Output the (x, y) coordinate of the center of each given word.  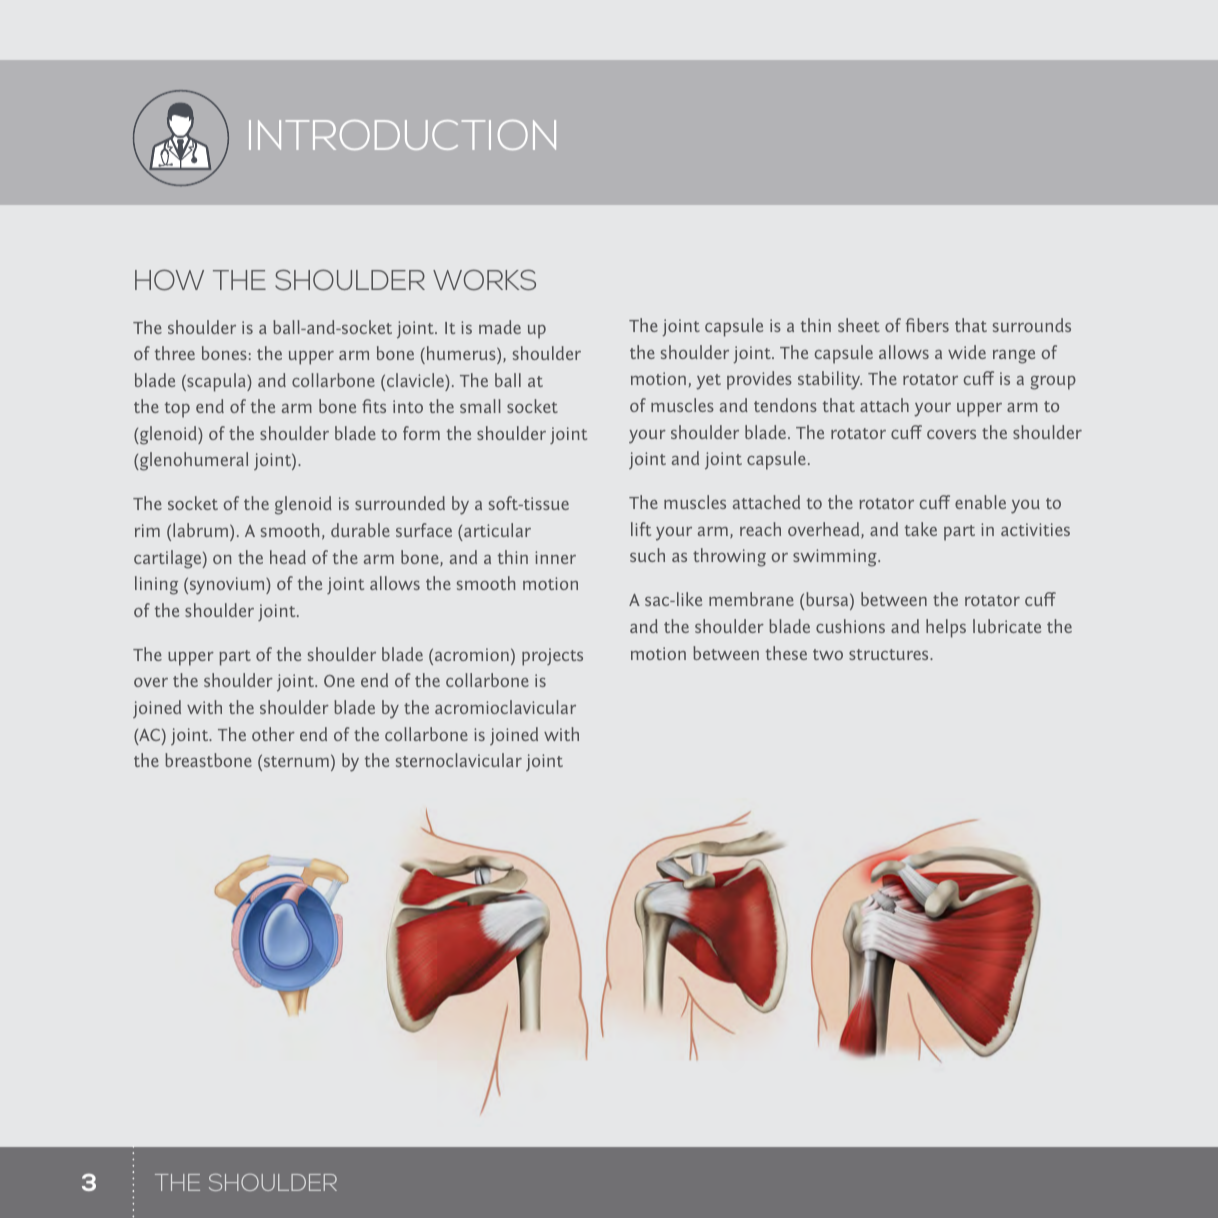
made (500, 327)
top (177, 410)
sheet (859, 325)
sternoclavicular (459, 760)
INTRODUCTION (402, 135)
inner (555, 557)
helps (946, 628)
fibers (927, 325)
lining (156, 585)
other (273, 734)
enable (980, 502)
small (480, 406)
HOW (169, 280)
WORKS (484, 279)
